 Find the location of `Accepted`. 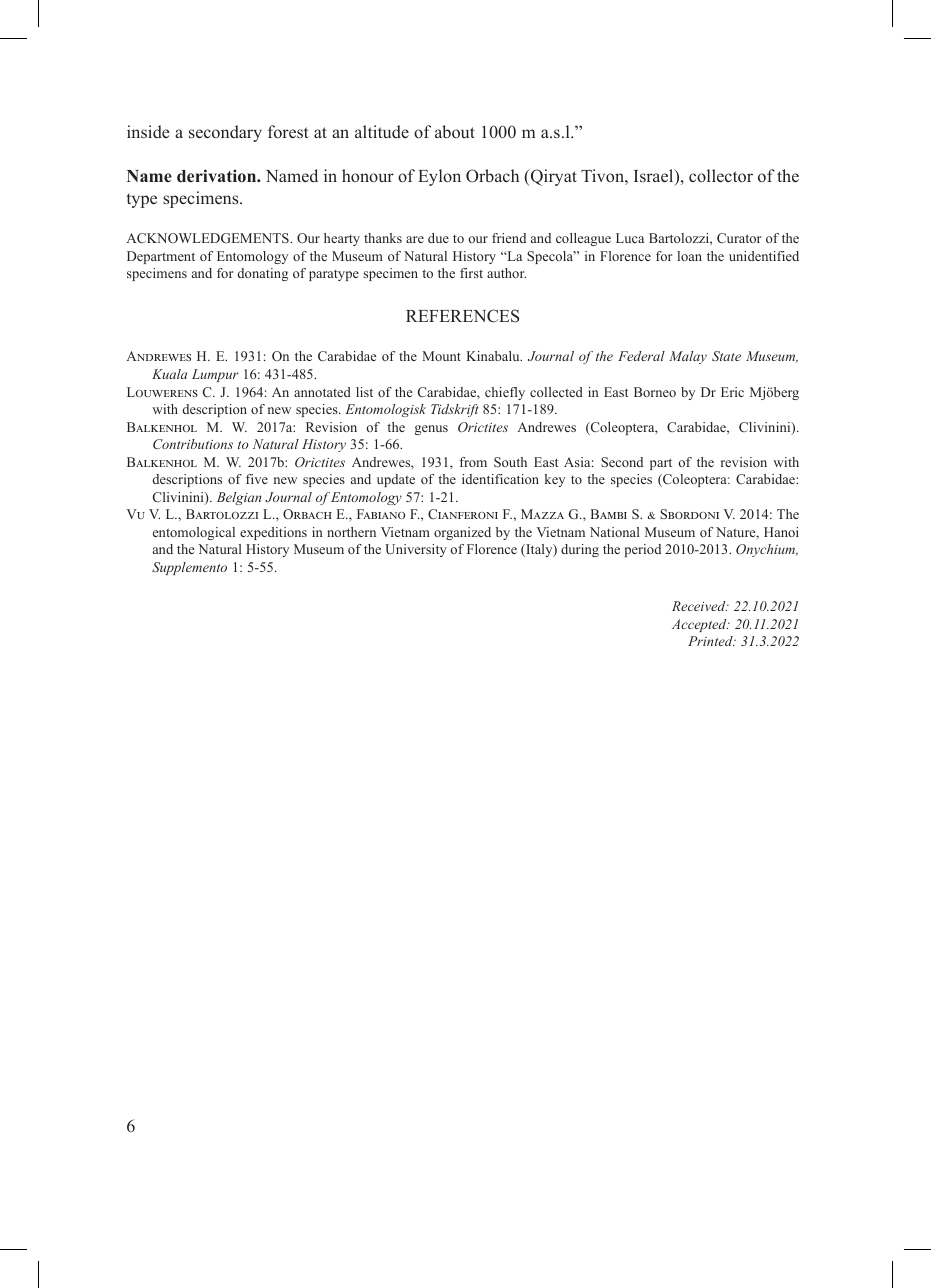

Accepted is located at coordinates (700, 625).
